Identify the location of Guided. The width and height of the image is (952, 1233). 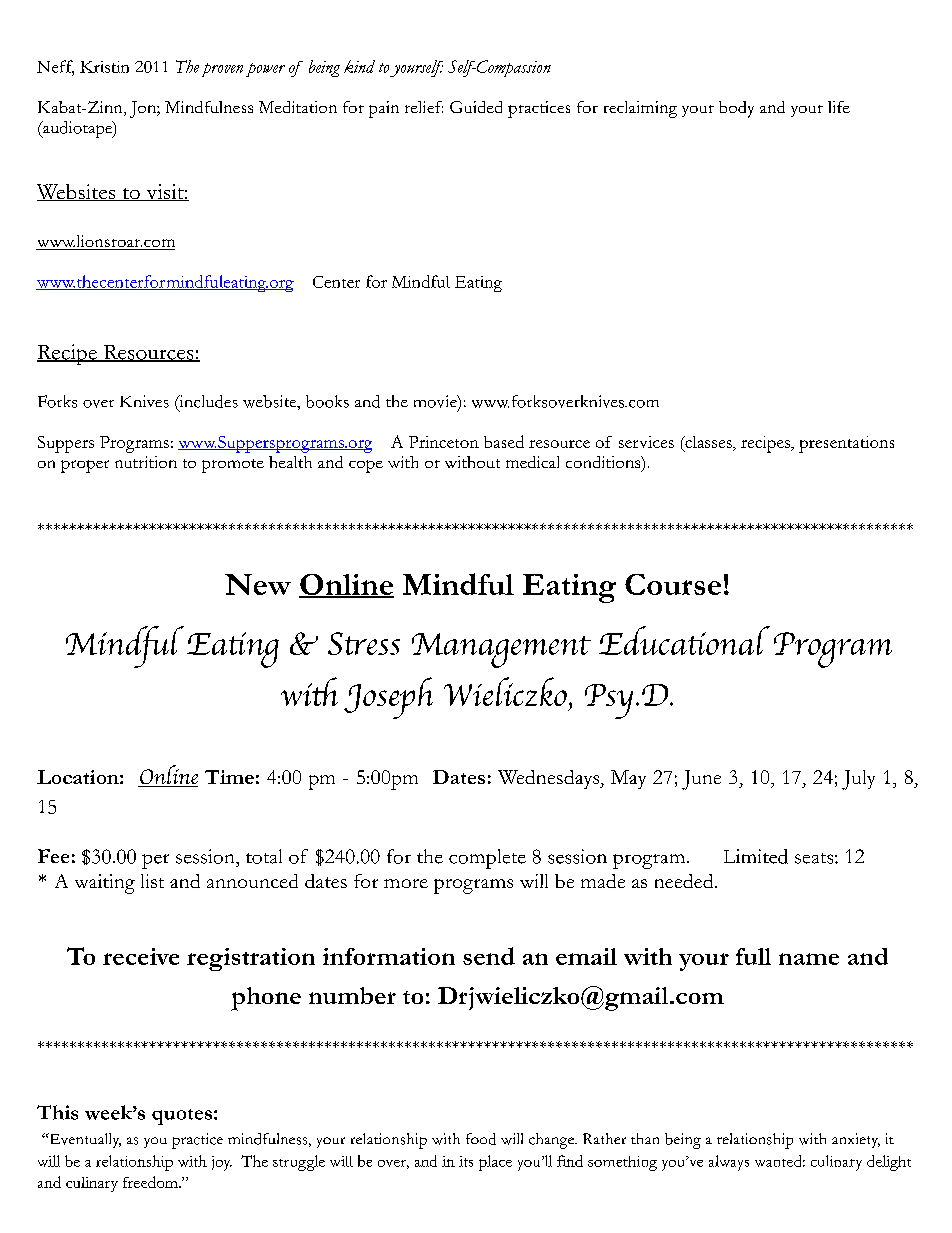
(476, 107).
